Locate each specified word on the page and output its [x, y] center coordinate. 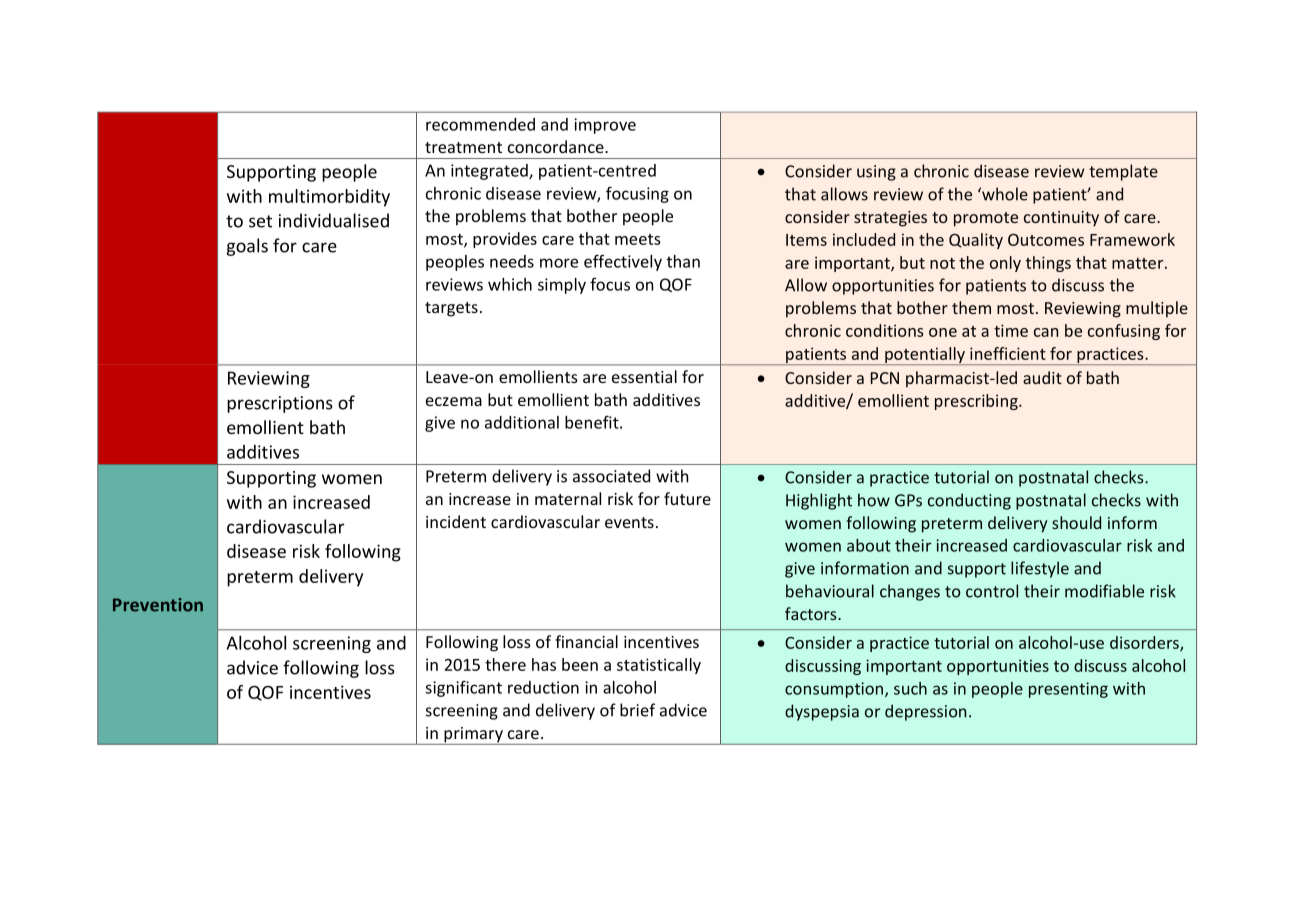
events [629, 522]
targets [451, 309]
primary [473, 736]
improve [605, 126]
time [1011, 330]
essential [644, 376]
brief [637, 710]
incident [456, 521]
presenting [1068, 690]
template [1123, 172]
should [1076, 522]
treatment [463, 147]
